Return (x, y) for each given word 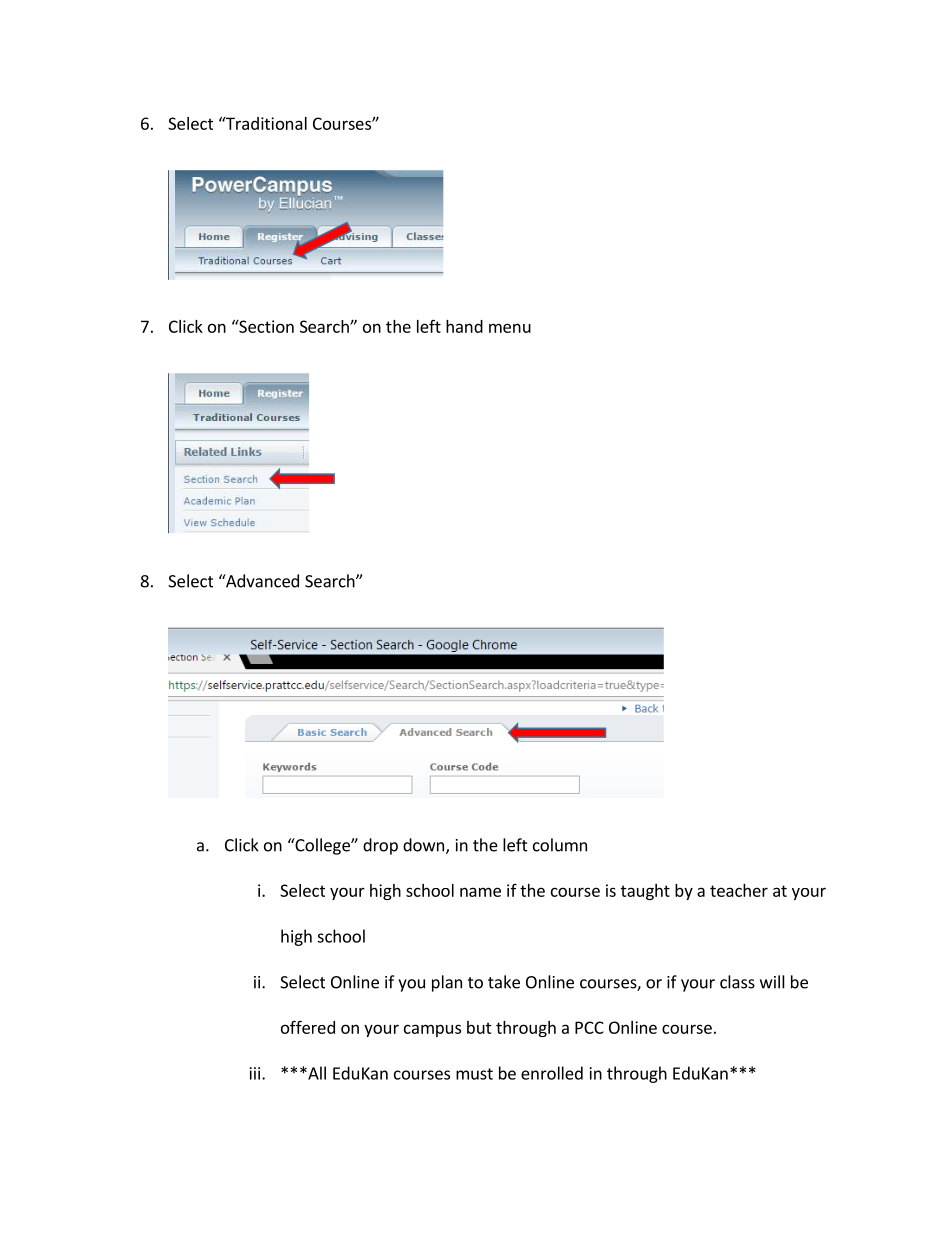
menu (510, 328)
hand (464, 326)
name (480, 892)
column (560, 845)
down (425, 846)
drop (380, 846)
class (737, 982)
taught (645, 892)
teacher (739, 890)
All (316, 1073)
